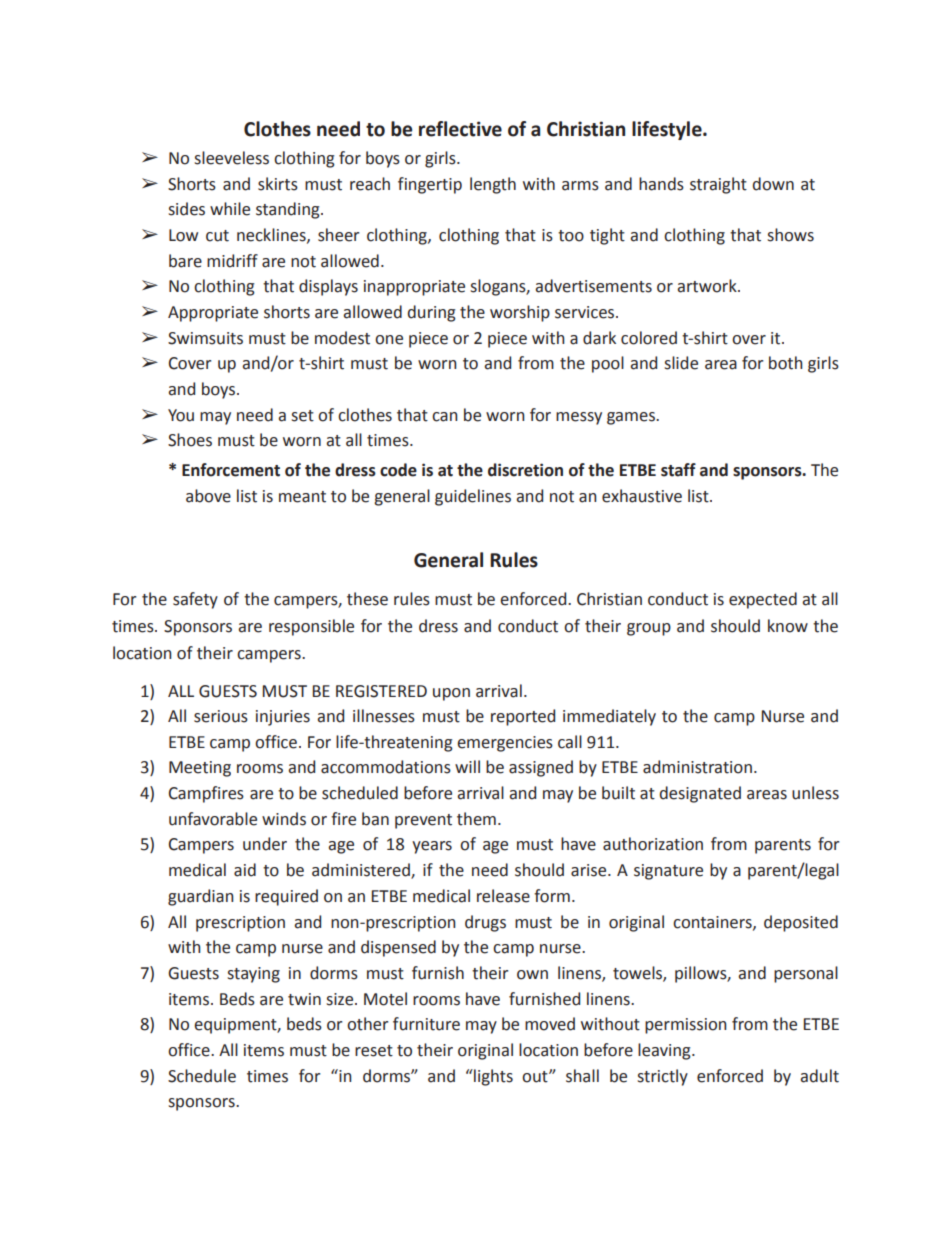 This image has width=952, height=1233. Describe the element at coordinates (476, 819) in the image. I see `them` at that location.
